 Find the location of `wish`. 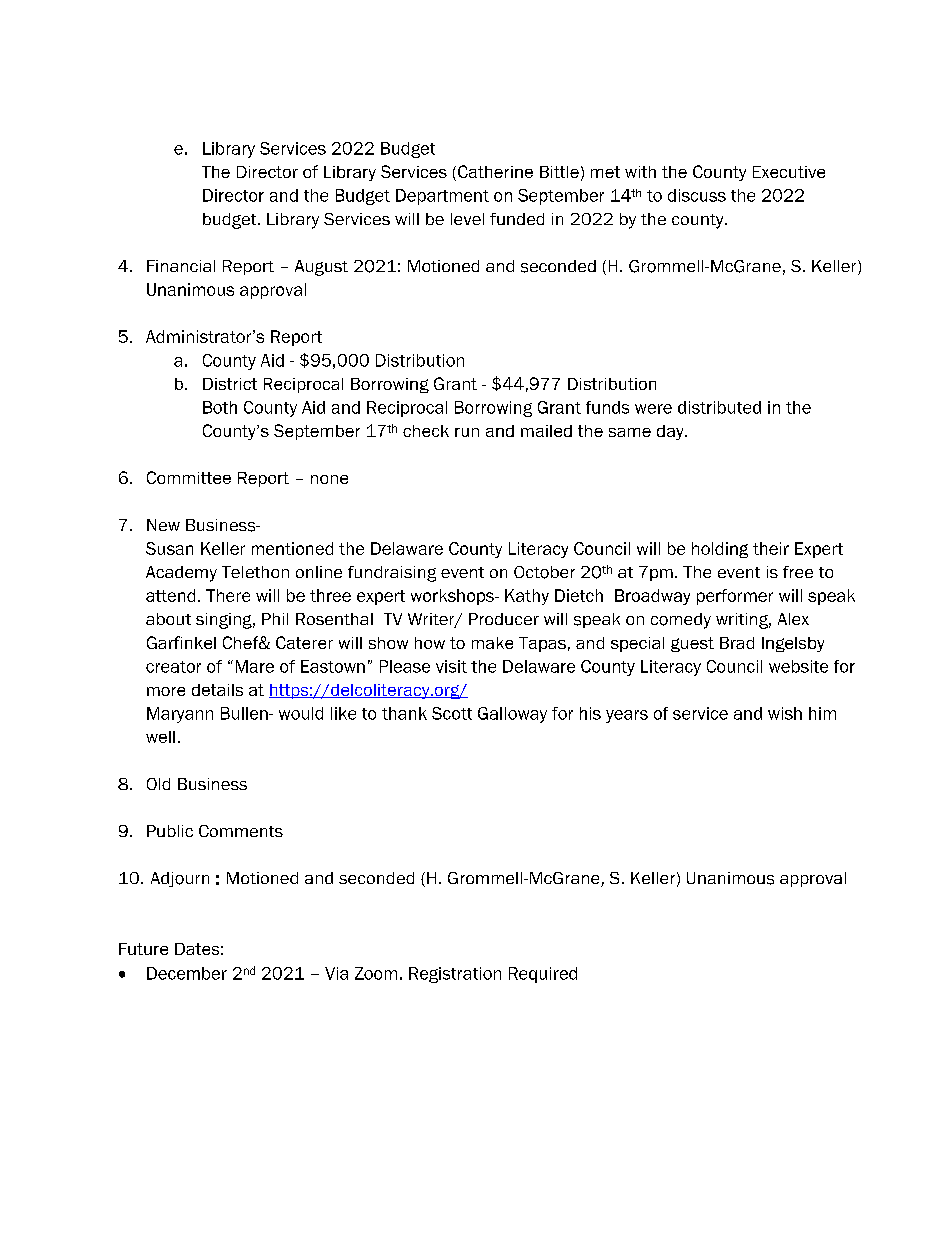

wish is located at coordinates (785, 713).
